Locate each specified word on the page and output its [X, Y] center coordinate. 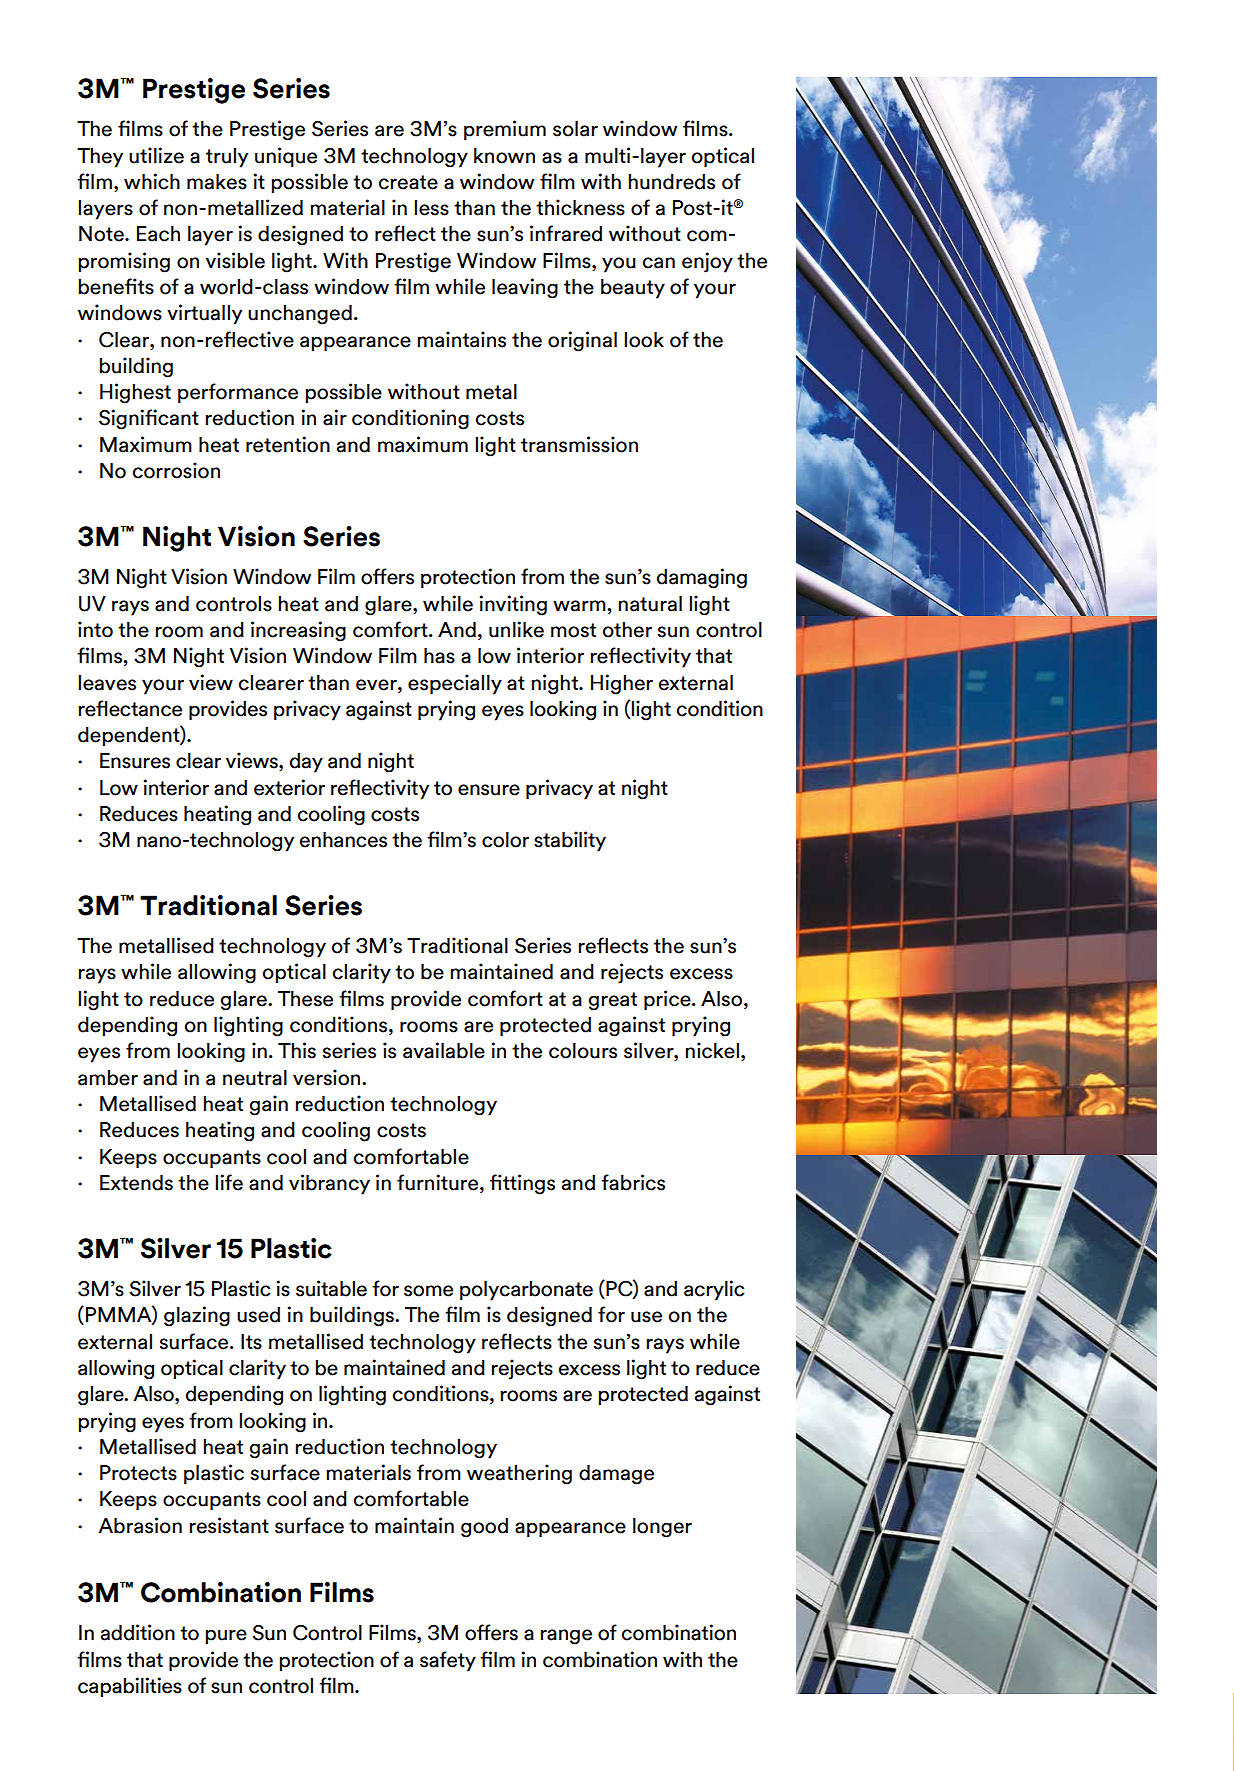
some [428, 1291]
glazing [197, 1316]
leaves [107, 683]
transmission [579, 444]
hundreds [672, 182]
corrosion [176, 470]
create [408, 182]
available [444, 1050]
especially [455, 684]
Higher [622, 684]
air [335, 417]
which [152, 181]
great [613, 1001]
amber [108, 1078]
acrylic [714, 1290]
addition [138, 1632]
